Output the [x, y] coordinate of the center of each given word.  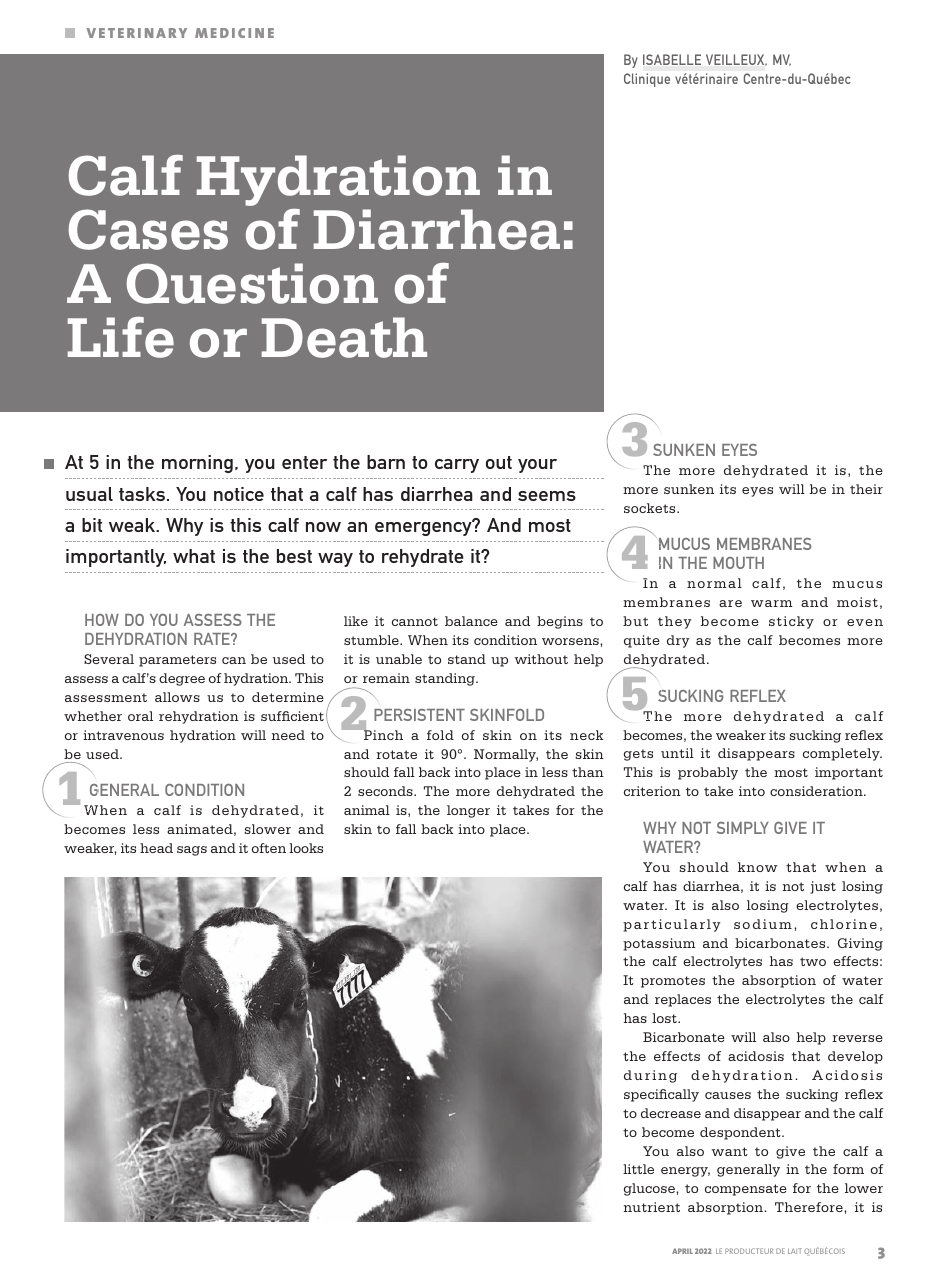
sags [192, 851]
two [813, 961]
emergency [424, 528]
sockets [651, 508]
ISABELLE [672, 59]
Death [344, 337]
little [638, 1169]
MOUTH [738, 563]
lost [665, 1018]
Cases [148, 229]
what [194, 556]
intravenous [123, 735]
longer [468, 811]
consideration [817, 791]
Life [121, 337]
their [866, 489]
